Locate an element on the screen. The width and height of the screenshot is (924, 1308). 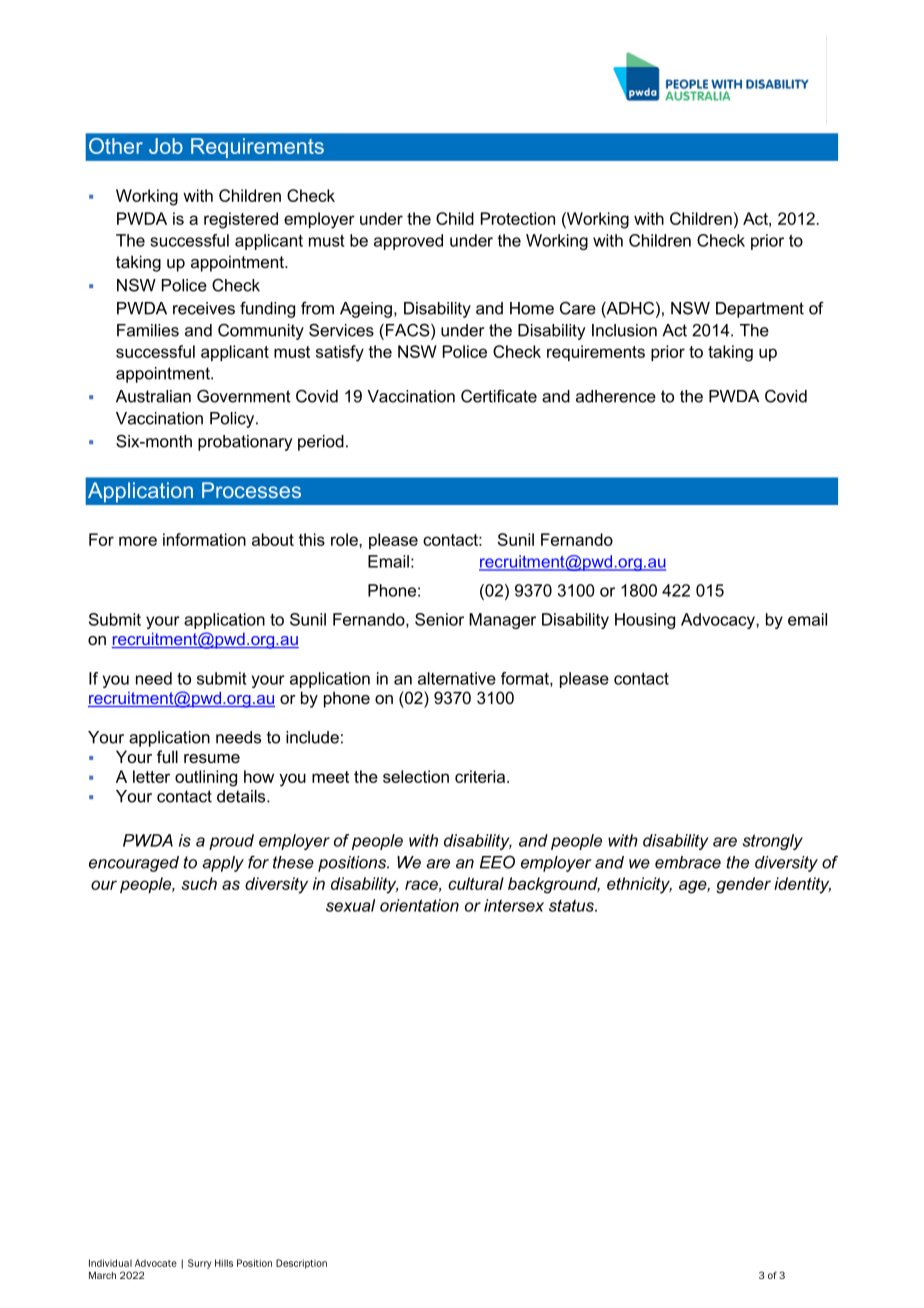
more is located at coordinates (138, 541).
